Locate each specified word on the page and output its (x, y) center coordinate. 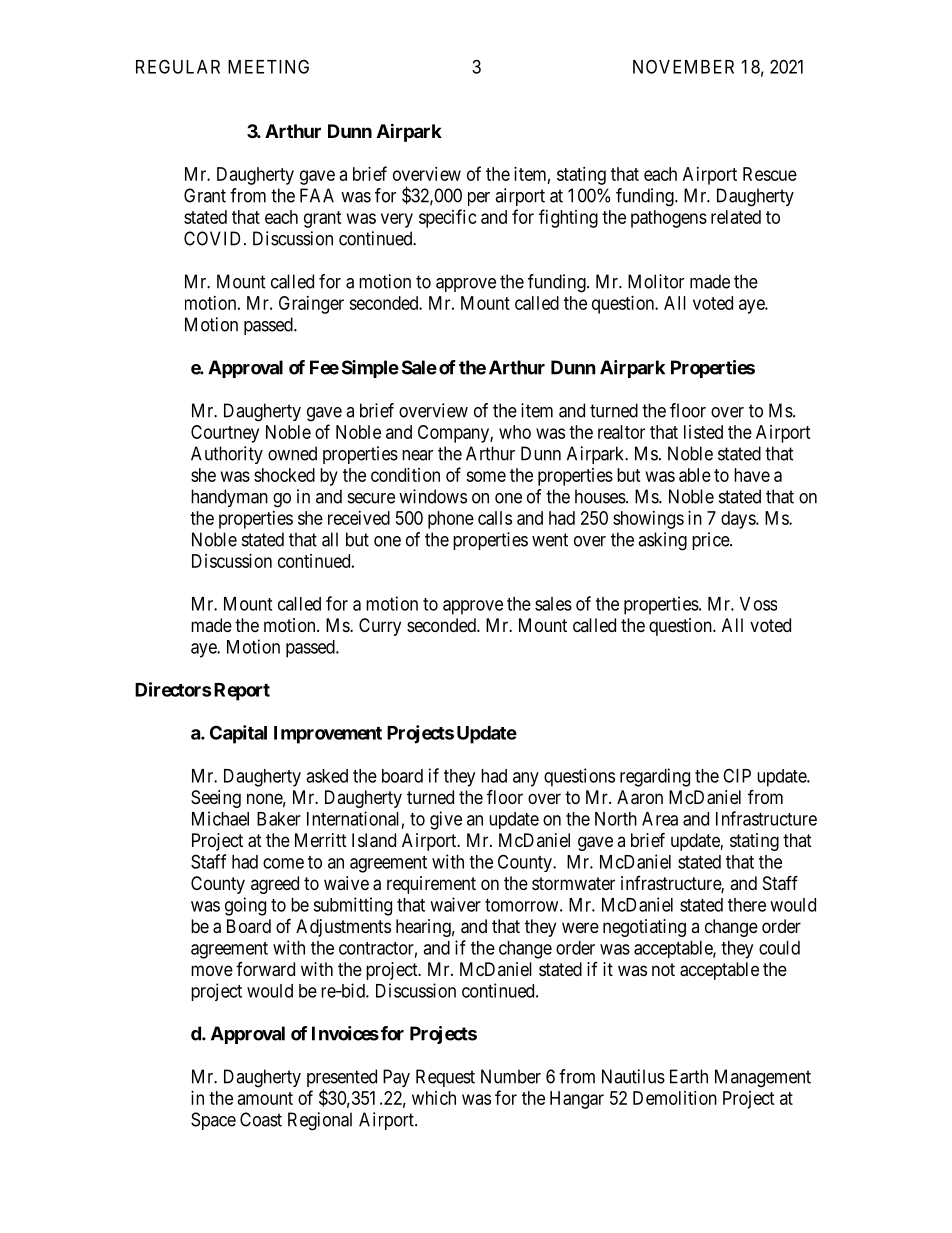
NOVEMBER (683, 66)
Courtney (225, 434)
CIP (737, 775)
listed (703, 432)
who (515, 432)
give (446, 820)
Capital (238, 734)
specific (448, 218)
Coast (261, 1119)
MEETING (268, 66)
